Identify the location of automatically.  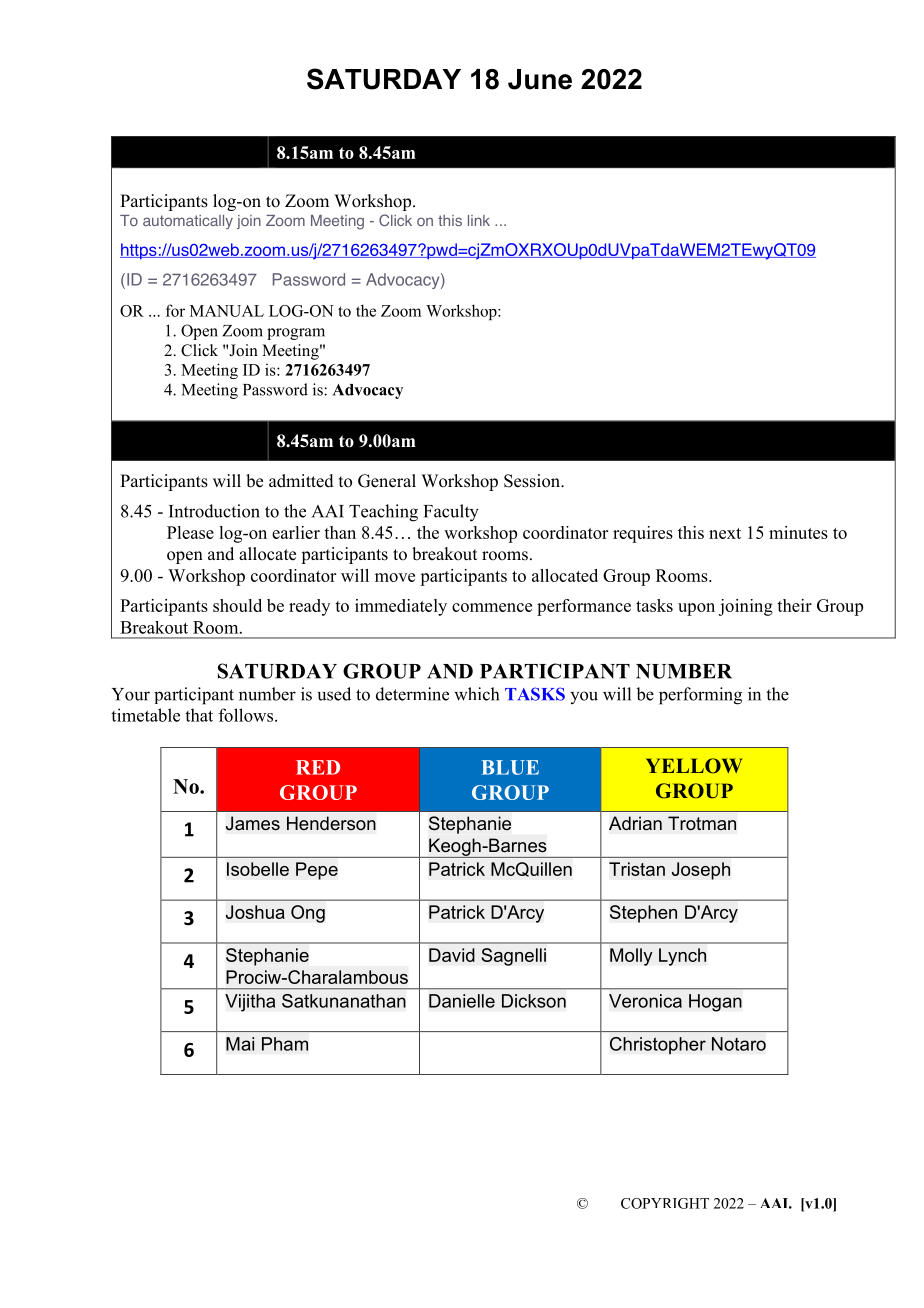
(188, 222).
